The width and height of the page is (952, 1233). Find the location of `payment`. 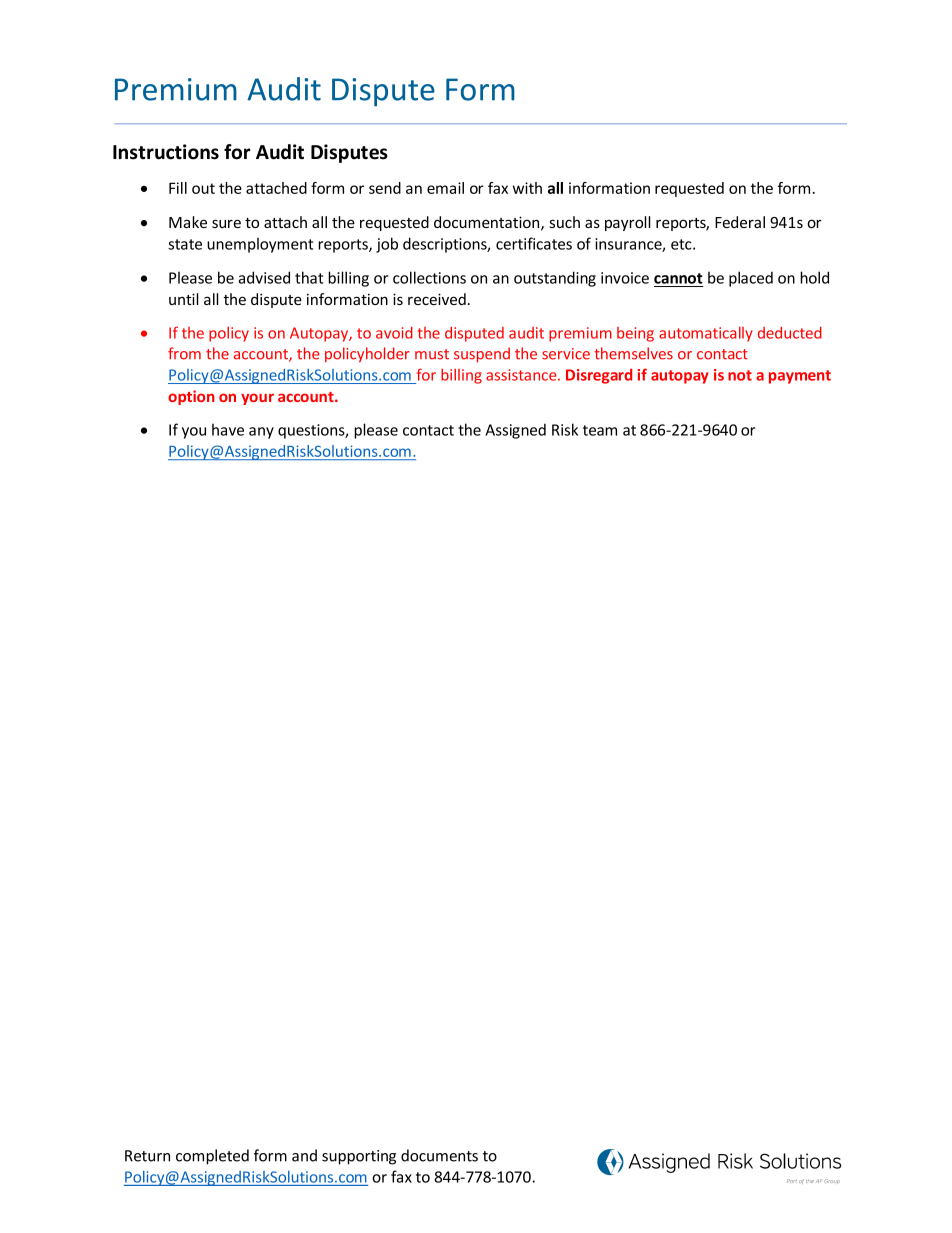

payment is located at coordinates (800, 377).
